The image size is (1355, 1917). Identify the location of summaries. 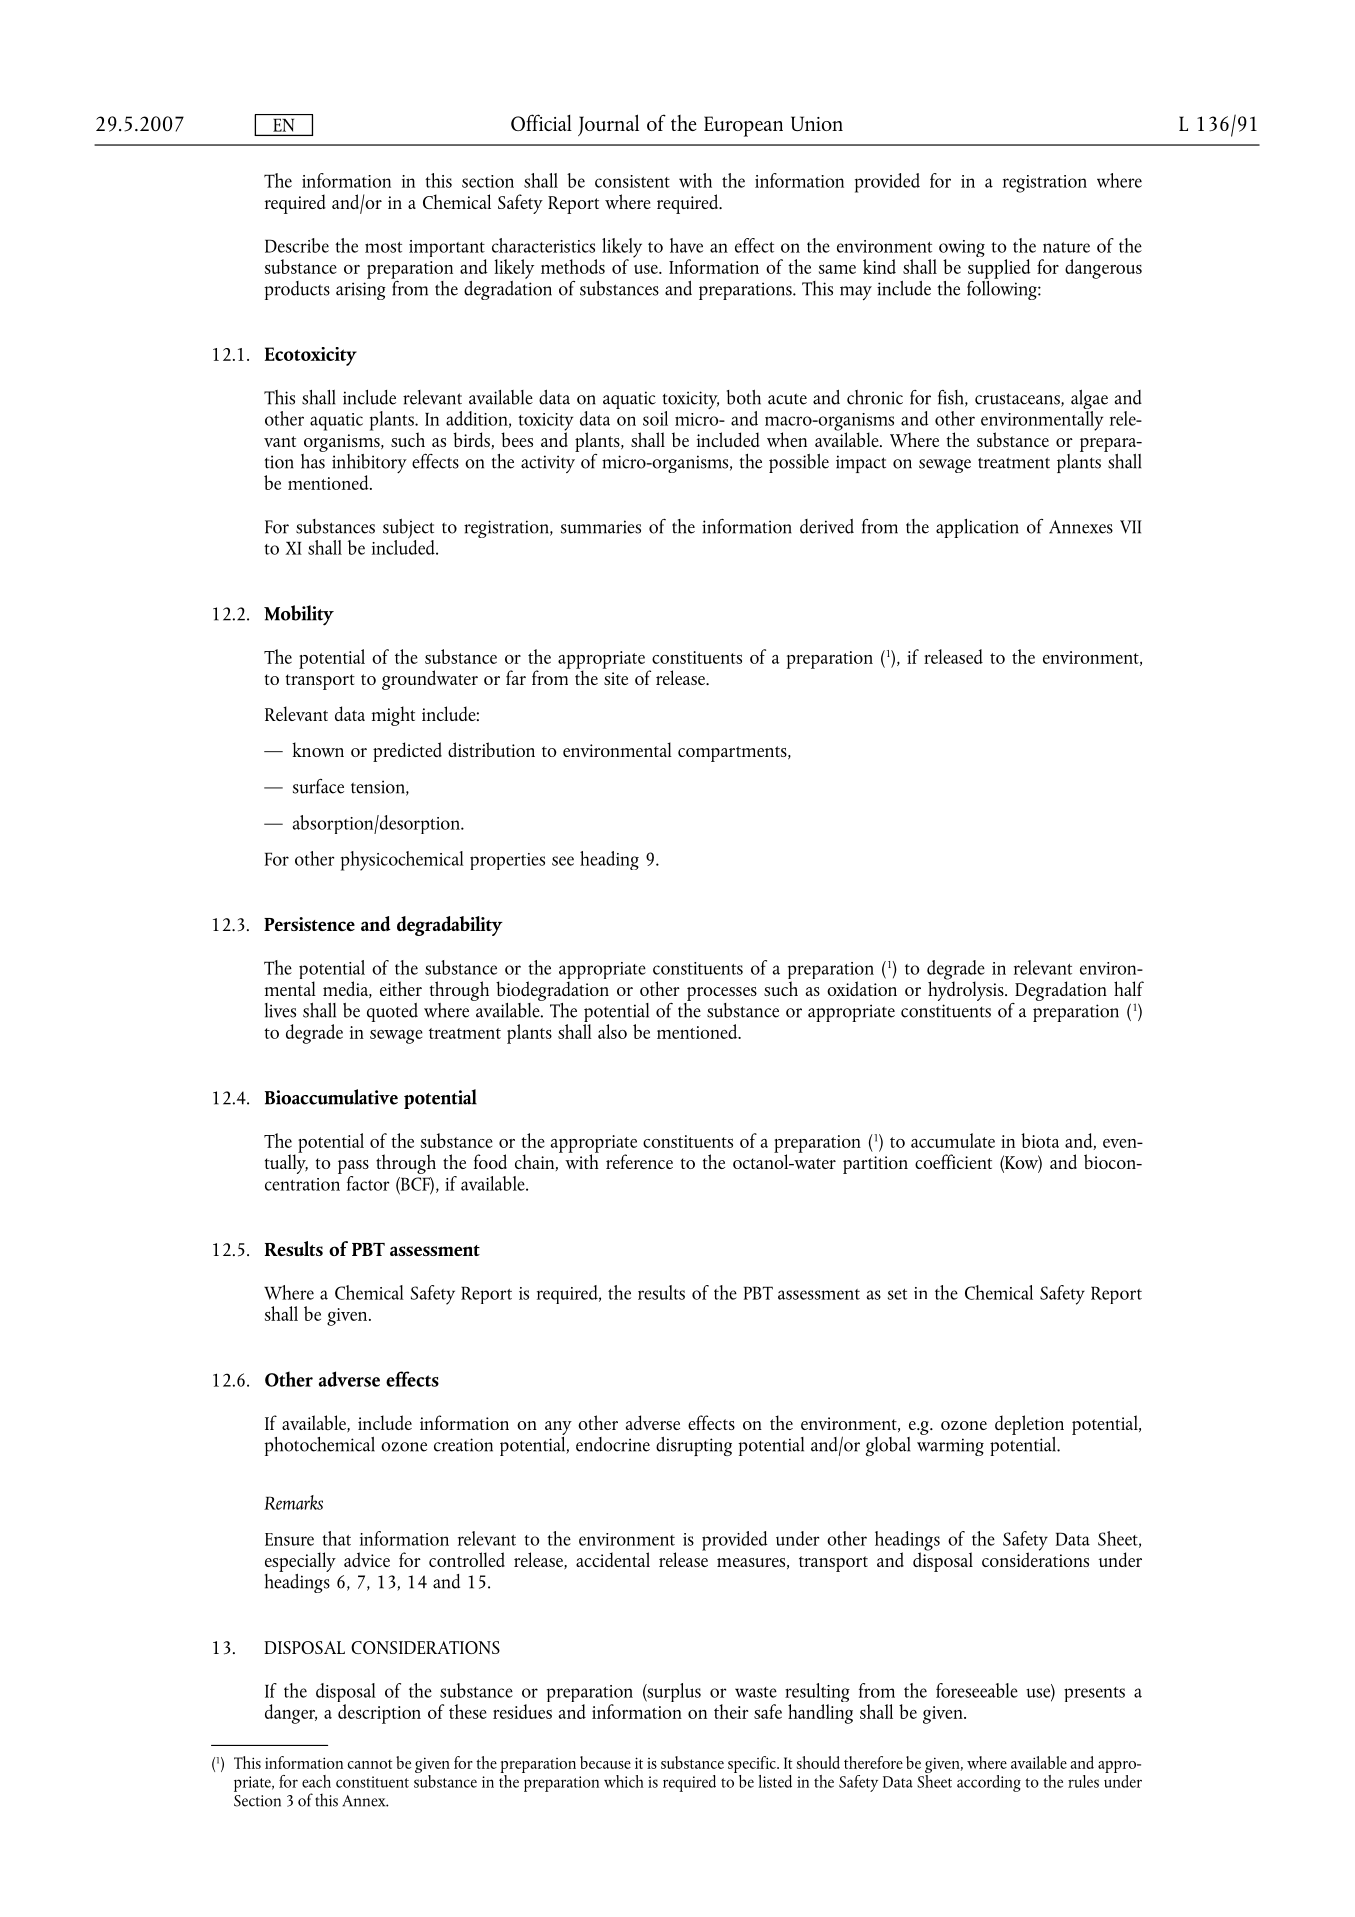
(601, 527).
